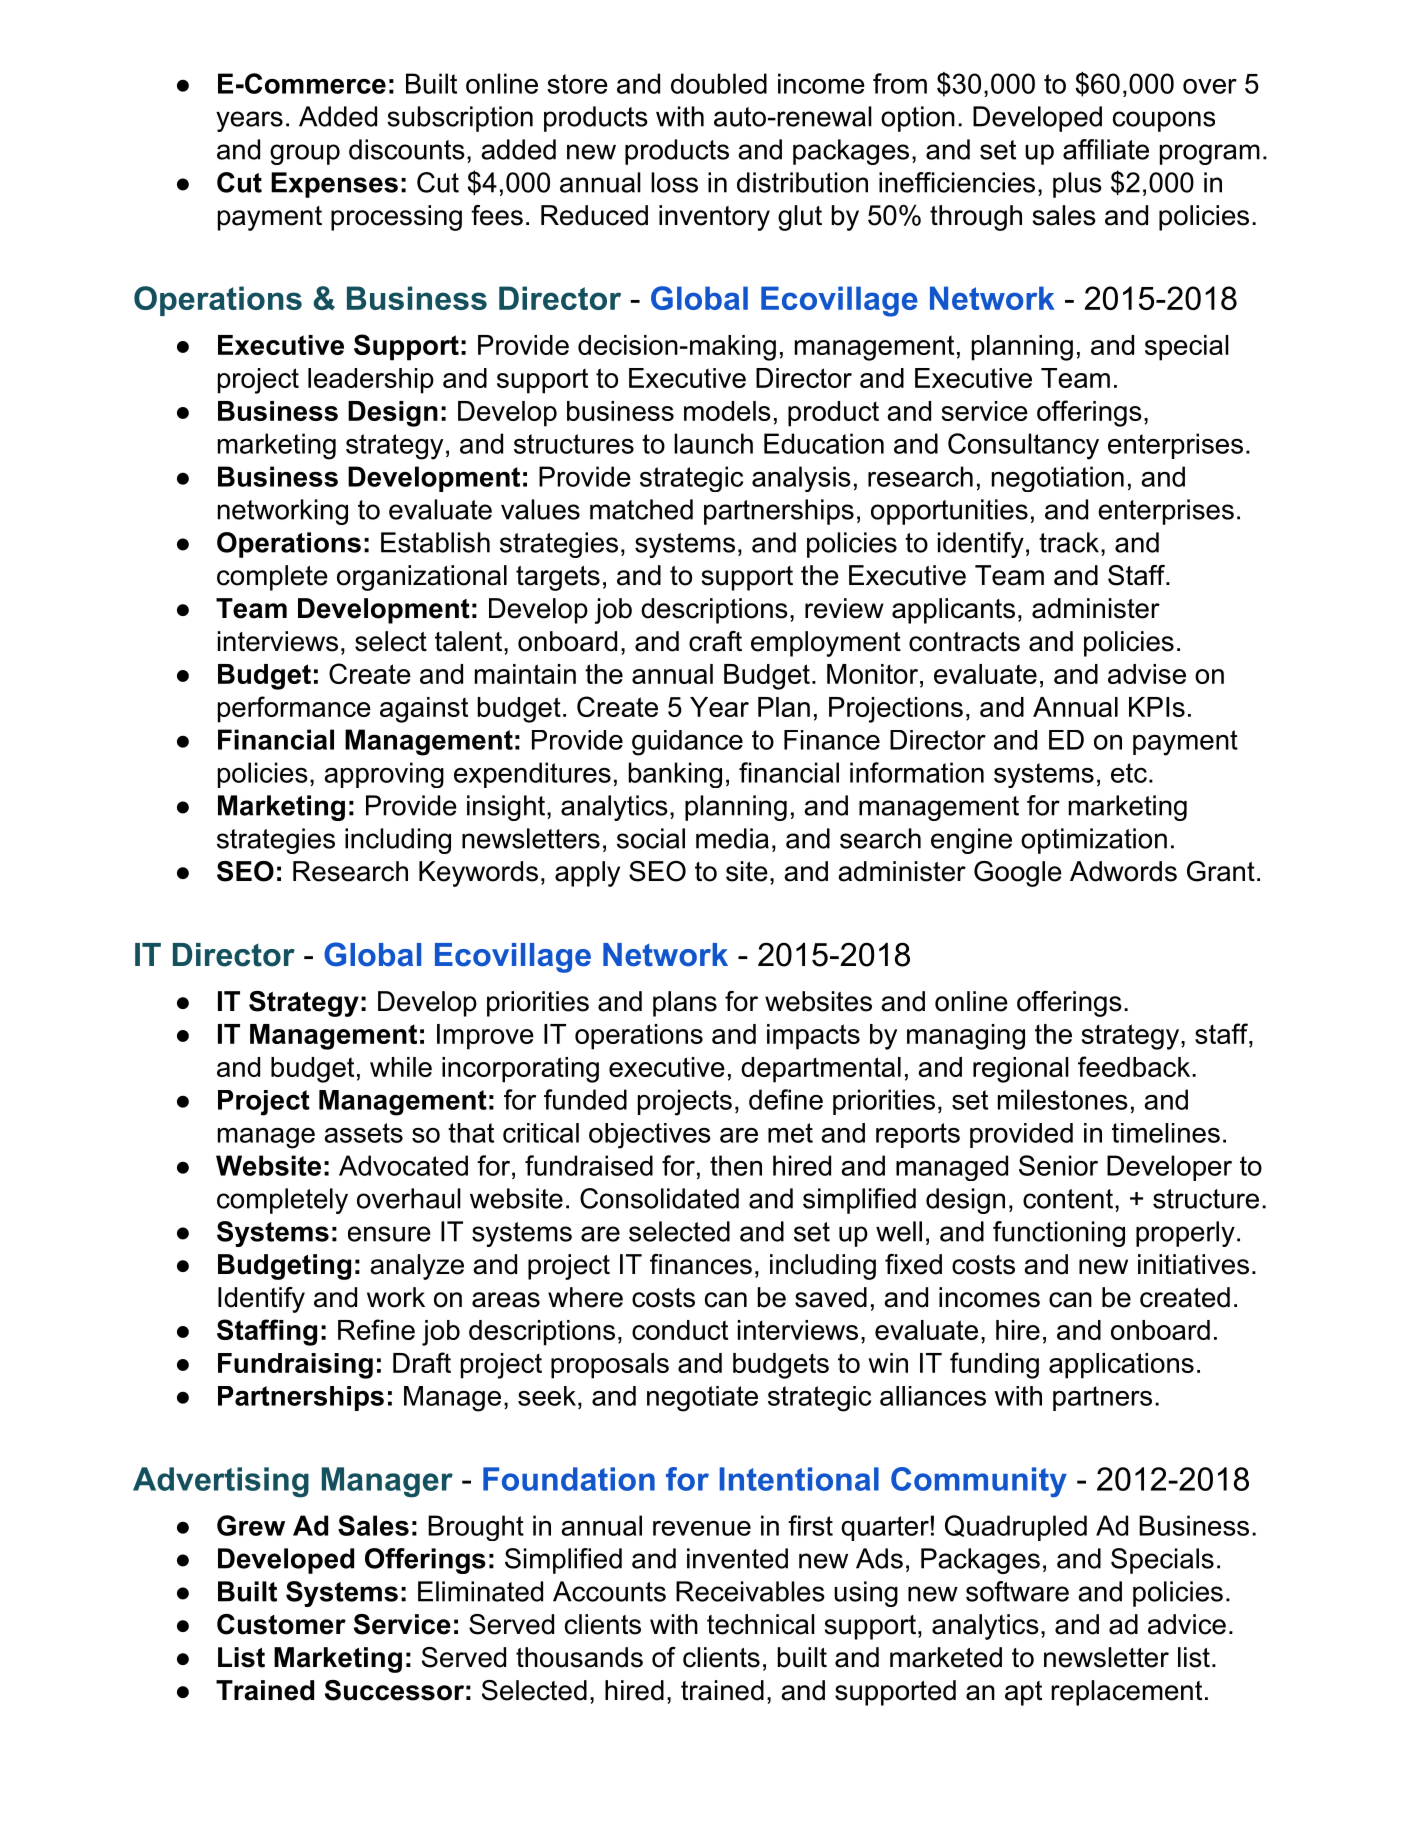  I want to click on affiliate, so click(1106, 149).
